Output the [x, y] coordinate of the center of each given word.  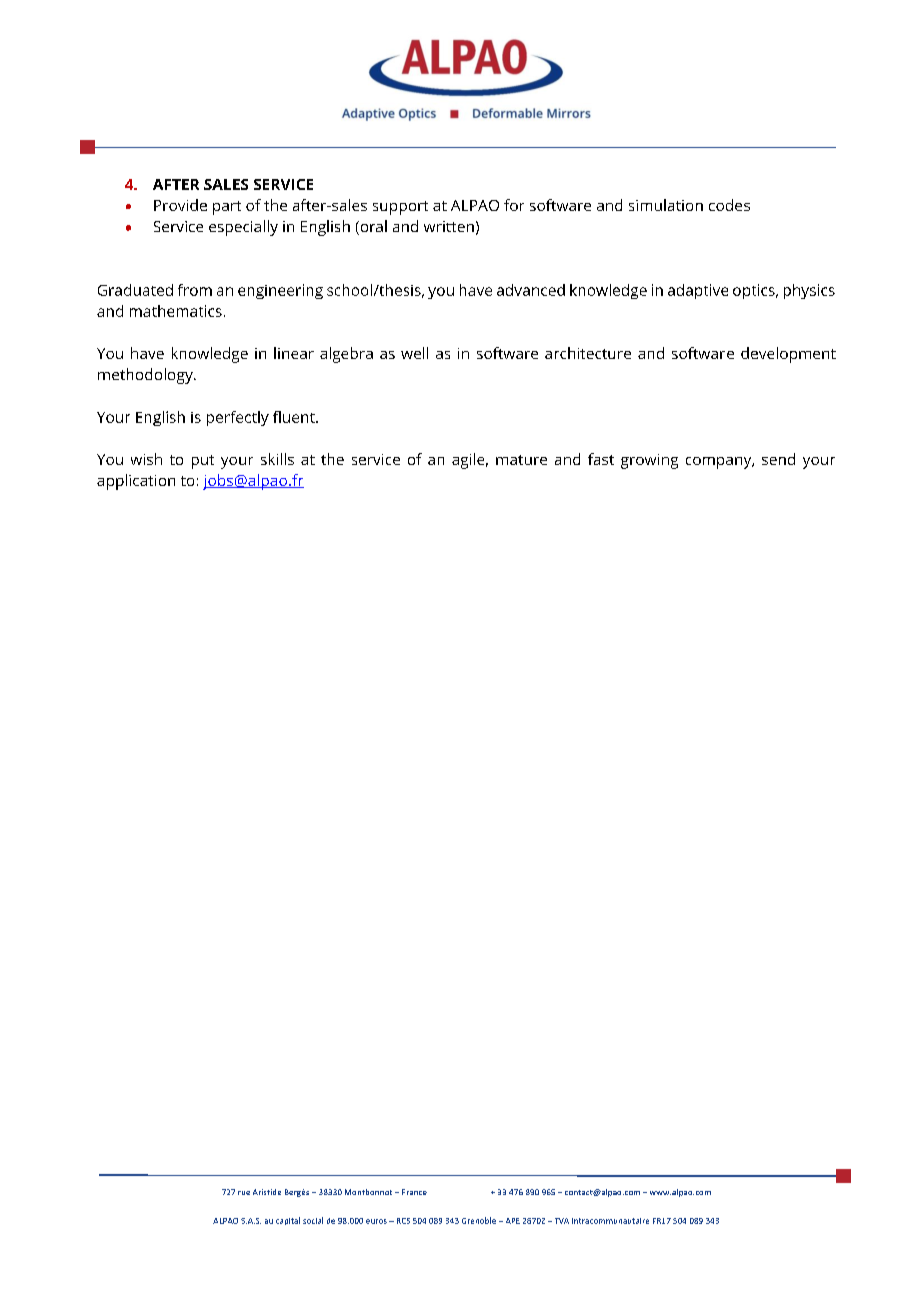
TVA [562, 1221]
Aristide [267, 1192]
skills [277, 459]
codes [729, 205]
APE [513, 1221]
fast [601, 459]
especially [243, 228]
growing [649, 461]
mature [521, 460]
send [778, 459]
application [136, 482]
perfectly [238, 418]
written [449, 226]
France [414, 1192]
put [203, 462]
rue [244, 1193]
